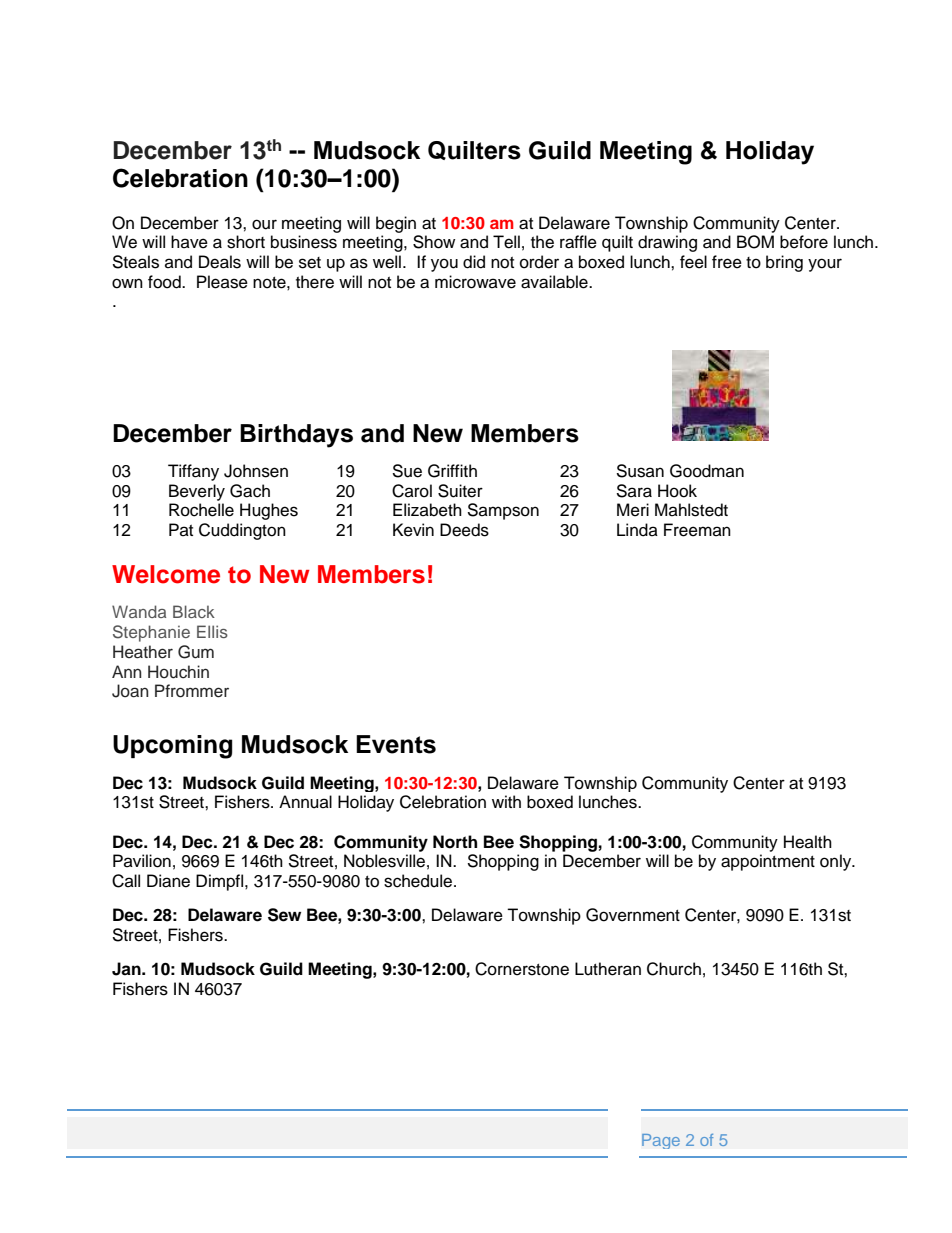  What do you see at coordinates (284, 915) in the image?
I see `Sew` at bounding box center [284, 915].
